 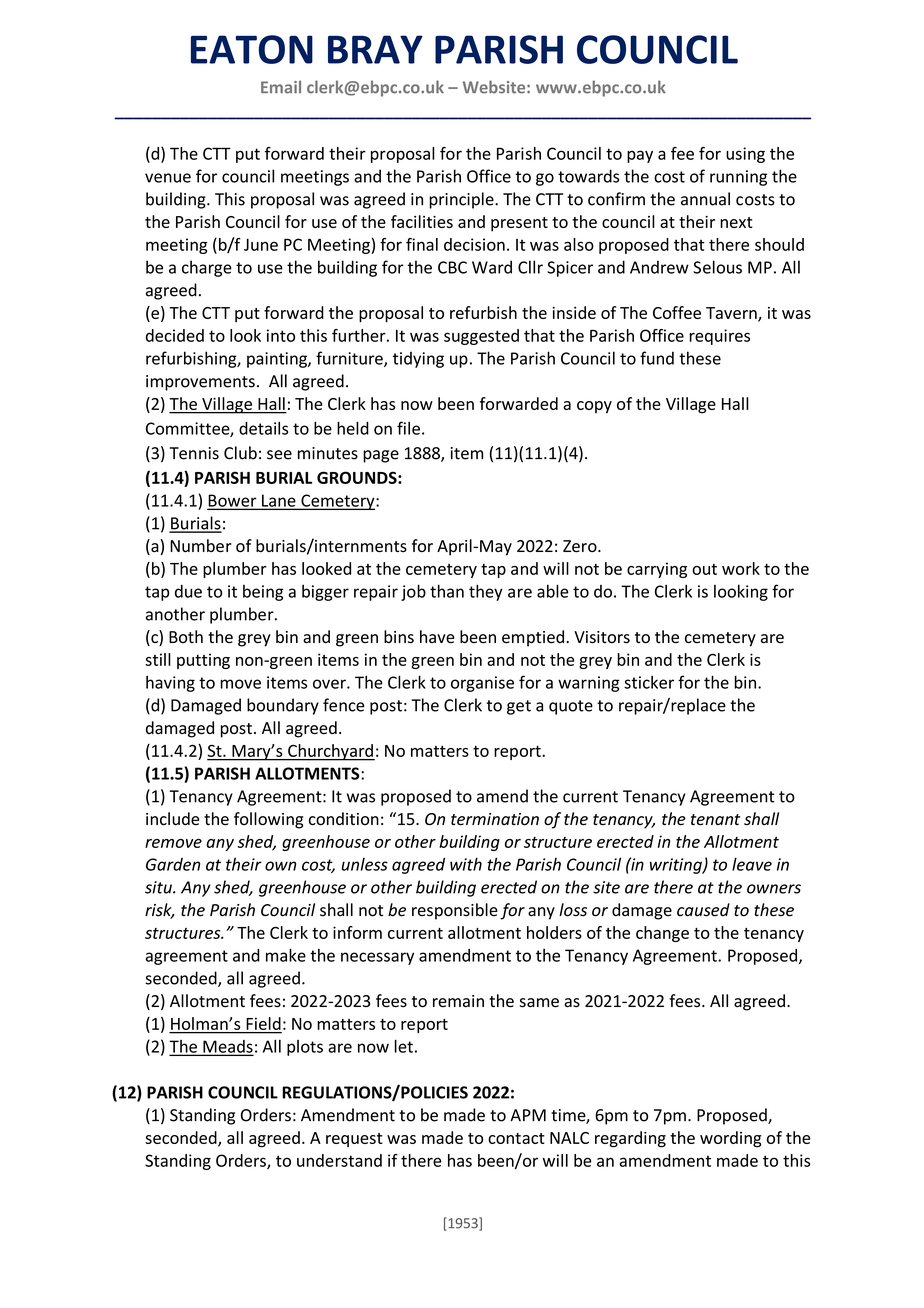 I want to click on tenant, so click(x=715, y=820).
